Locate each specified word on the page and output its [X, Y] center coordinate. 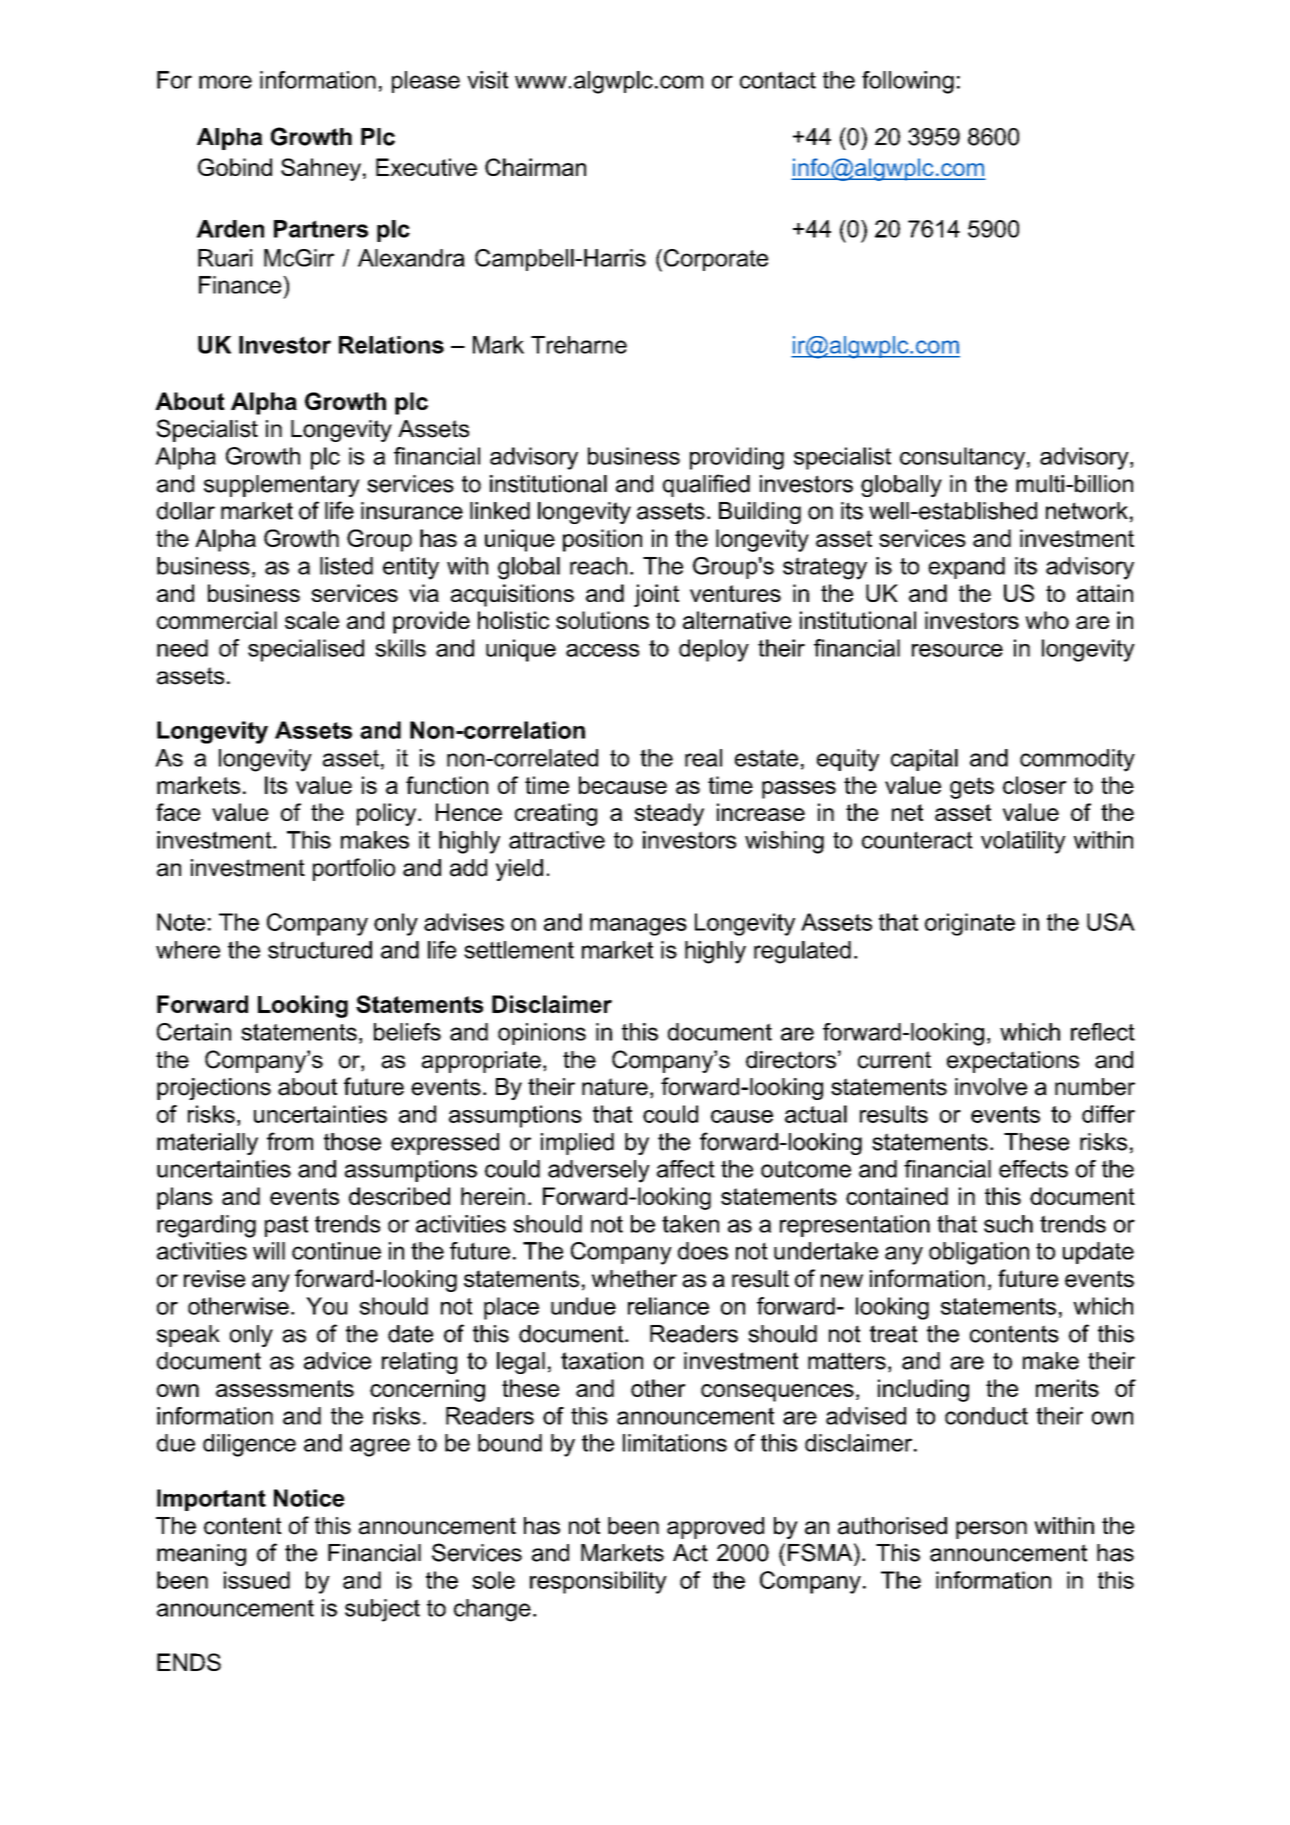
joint [656, 595]
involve [991, 1087]
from [290, 1141]
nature [615, 1087]
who [1047, 620]
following [908, 82]
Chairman [535, 167]
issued [257, 1580]
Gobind [235, 167]
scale [312, 620]
